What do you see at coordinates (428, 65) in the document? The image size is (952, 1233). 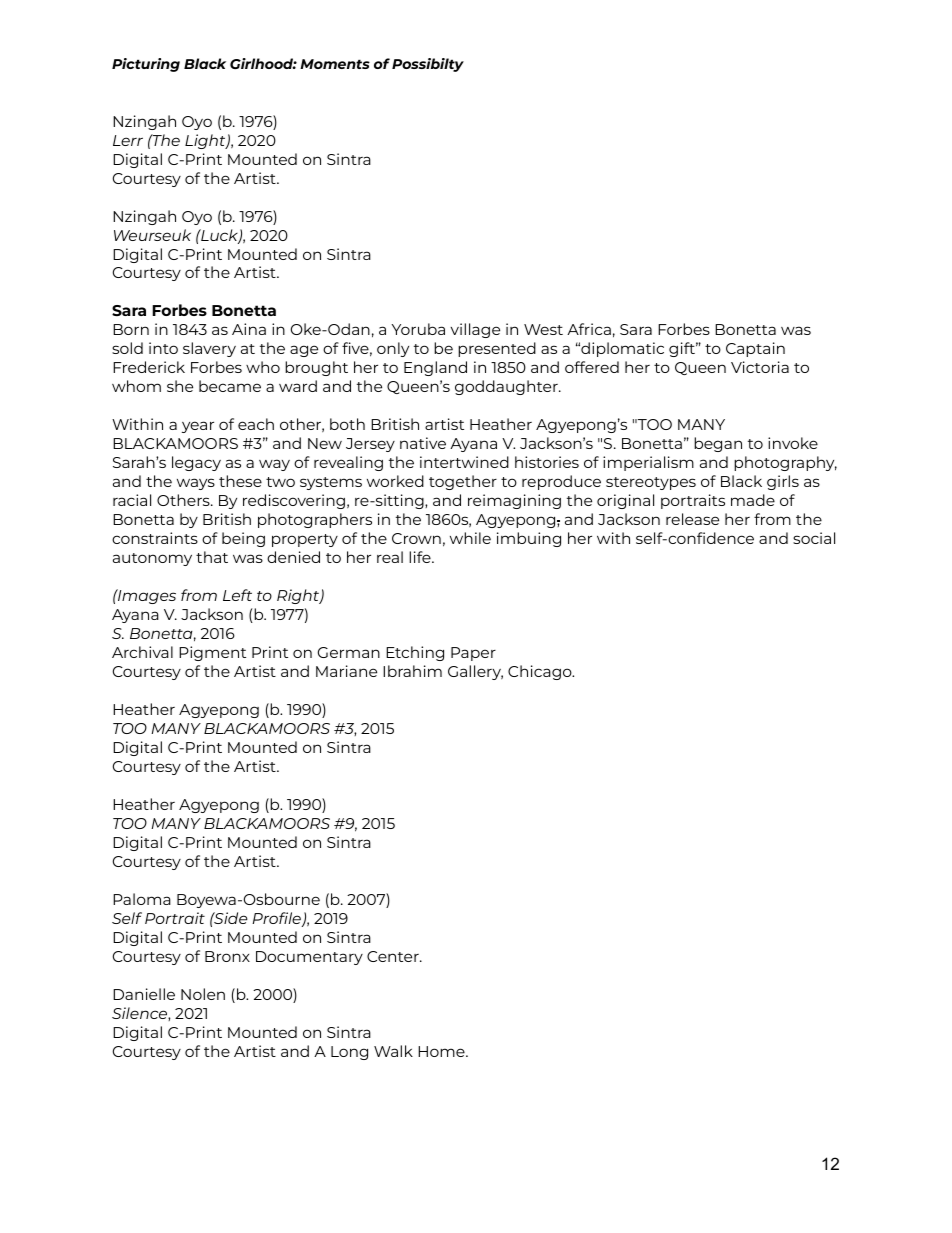 I see `Possibilty` at bounding box center [428, 65].
